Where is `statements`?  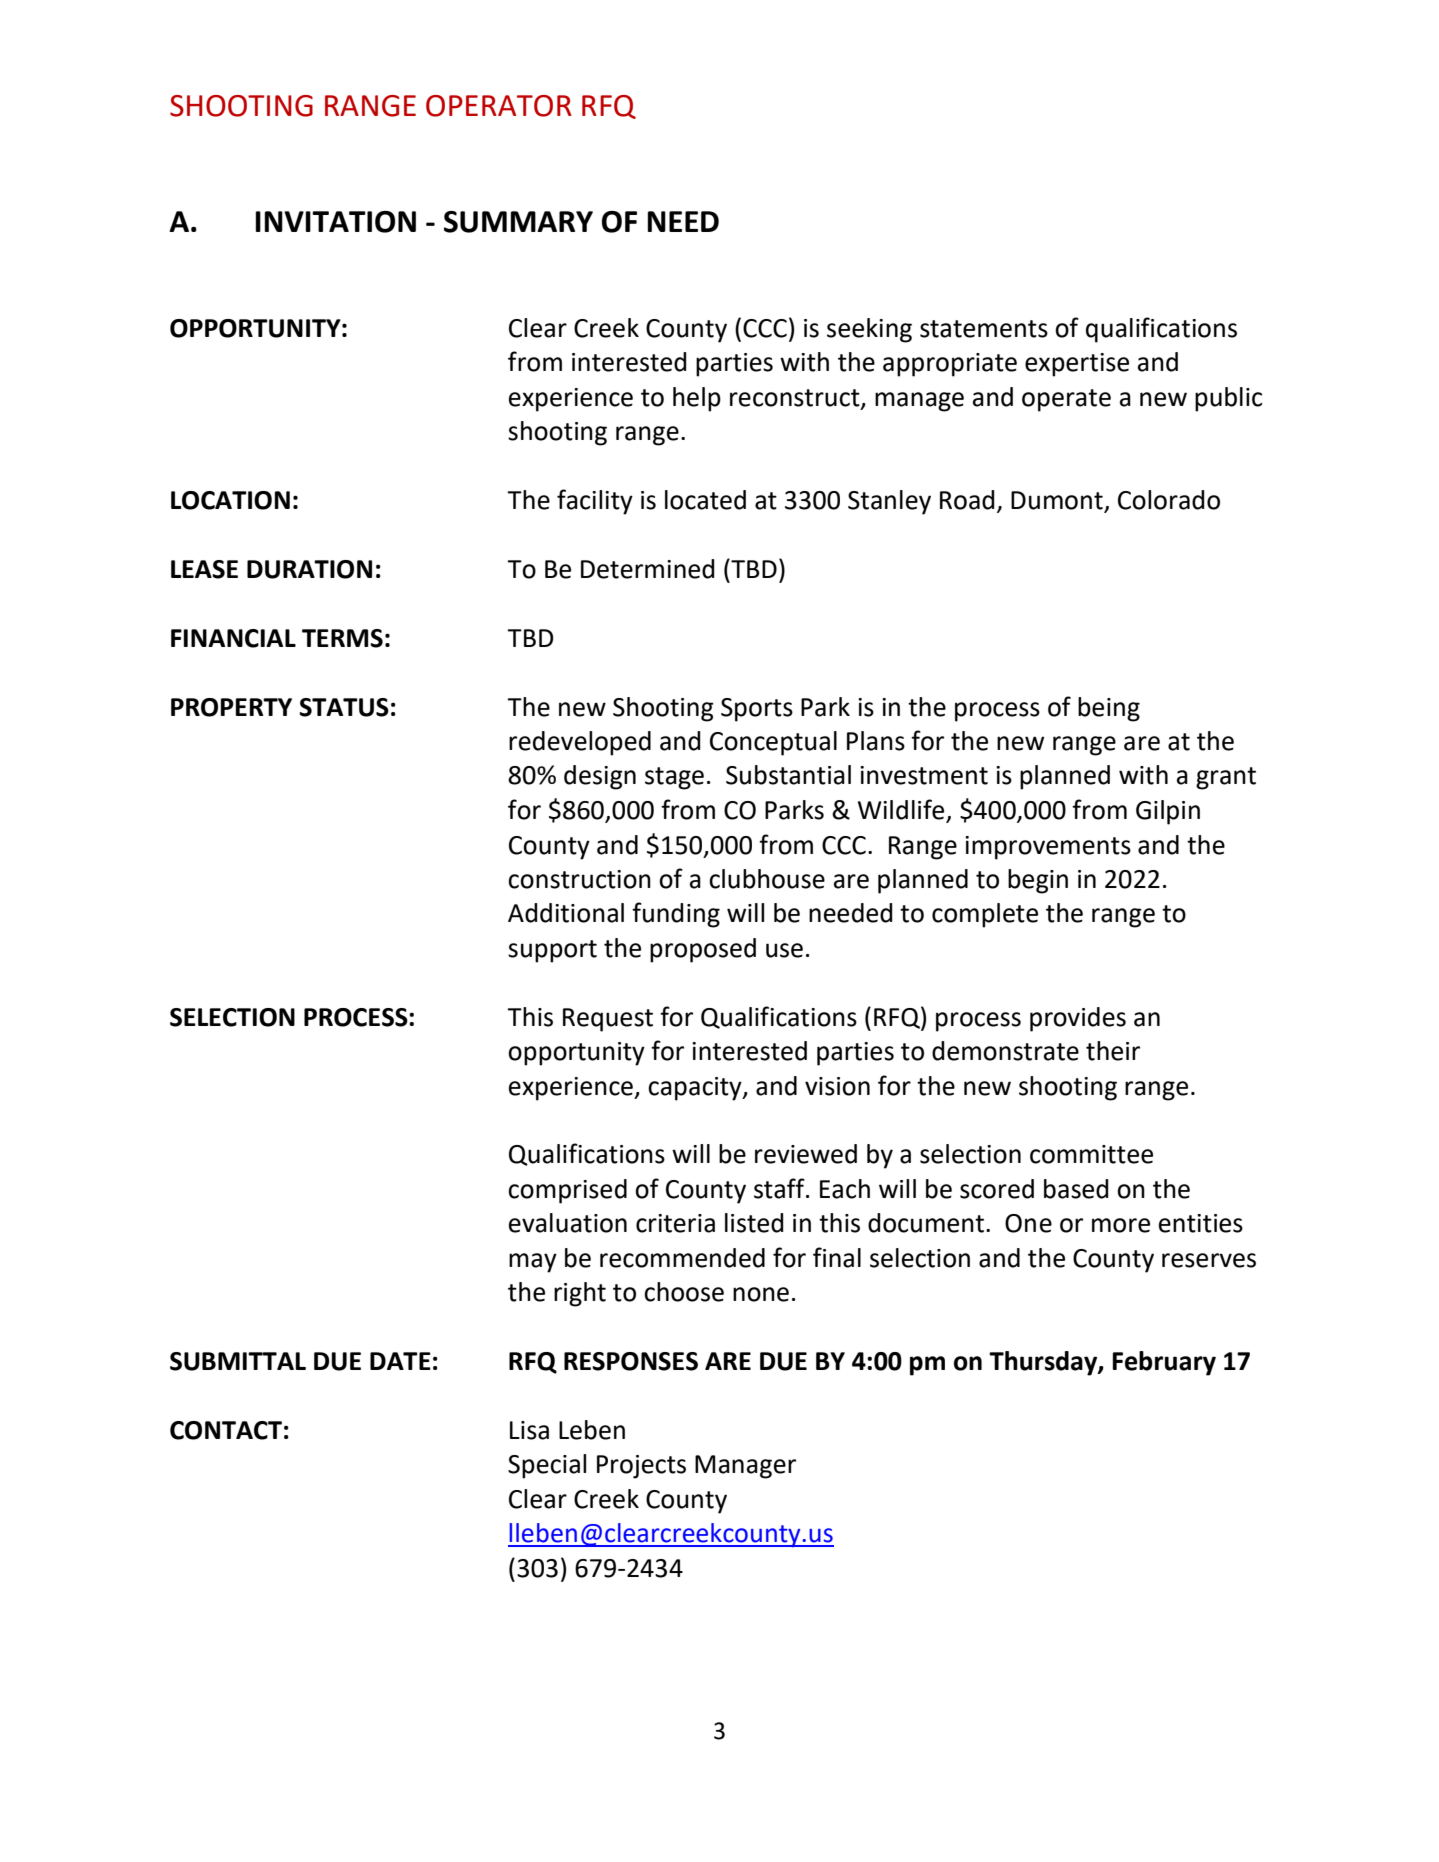
statements is located at coordinates (984, 329).
